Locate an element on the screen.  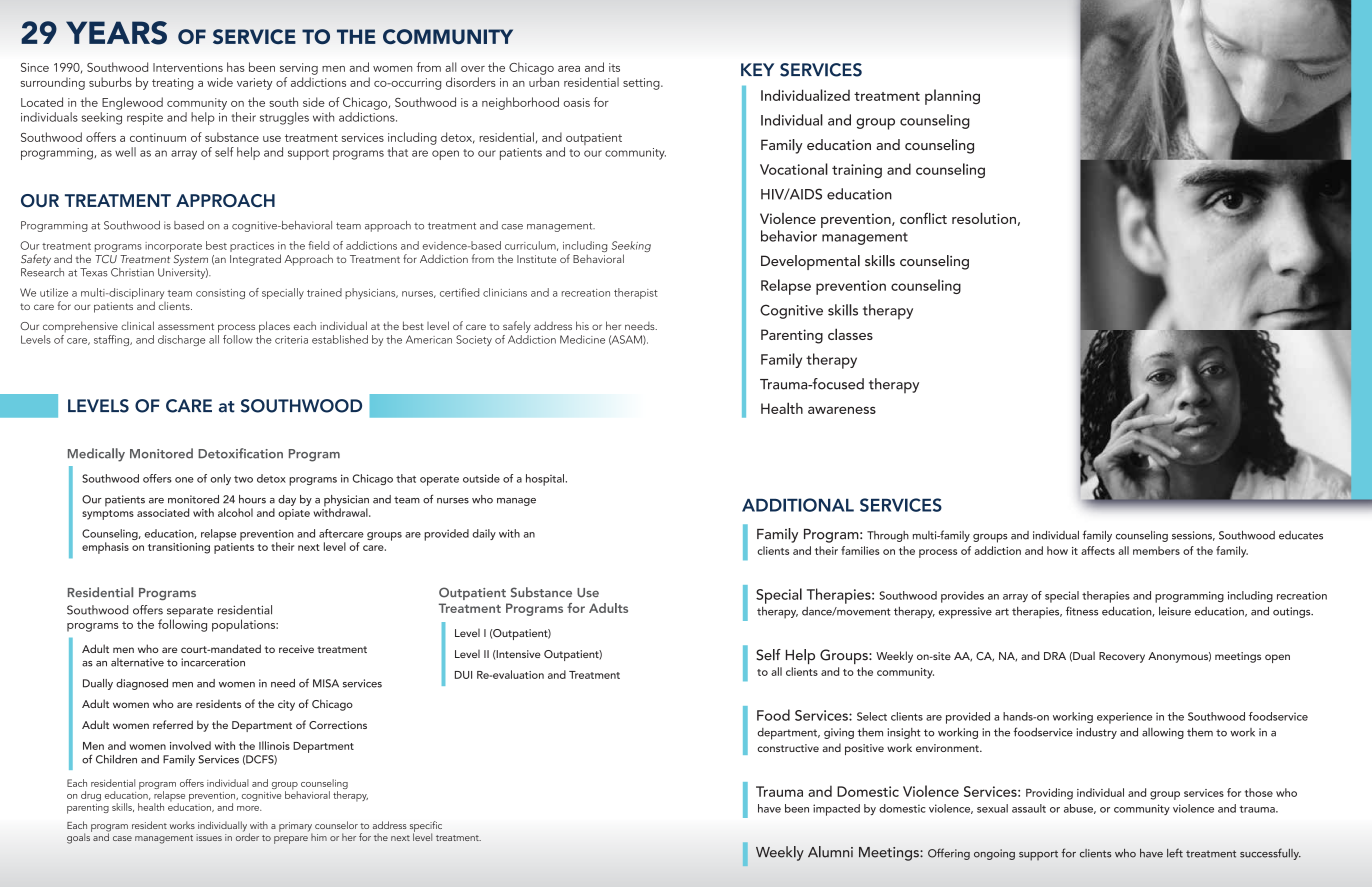
Interventions is located at coordinates (188, 67).
